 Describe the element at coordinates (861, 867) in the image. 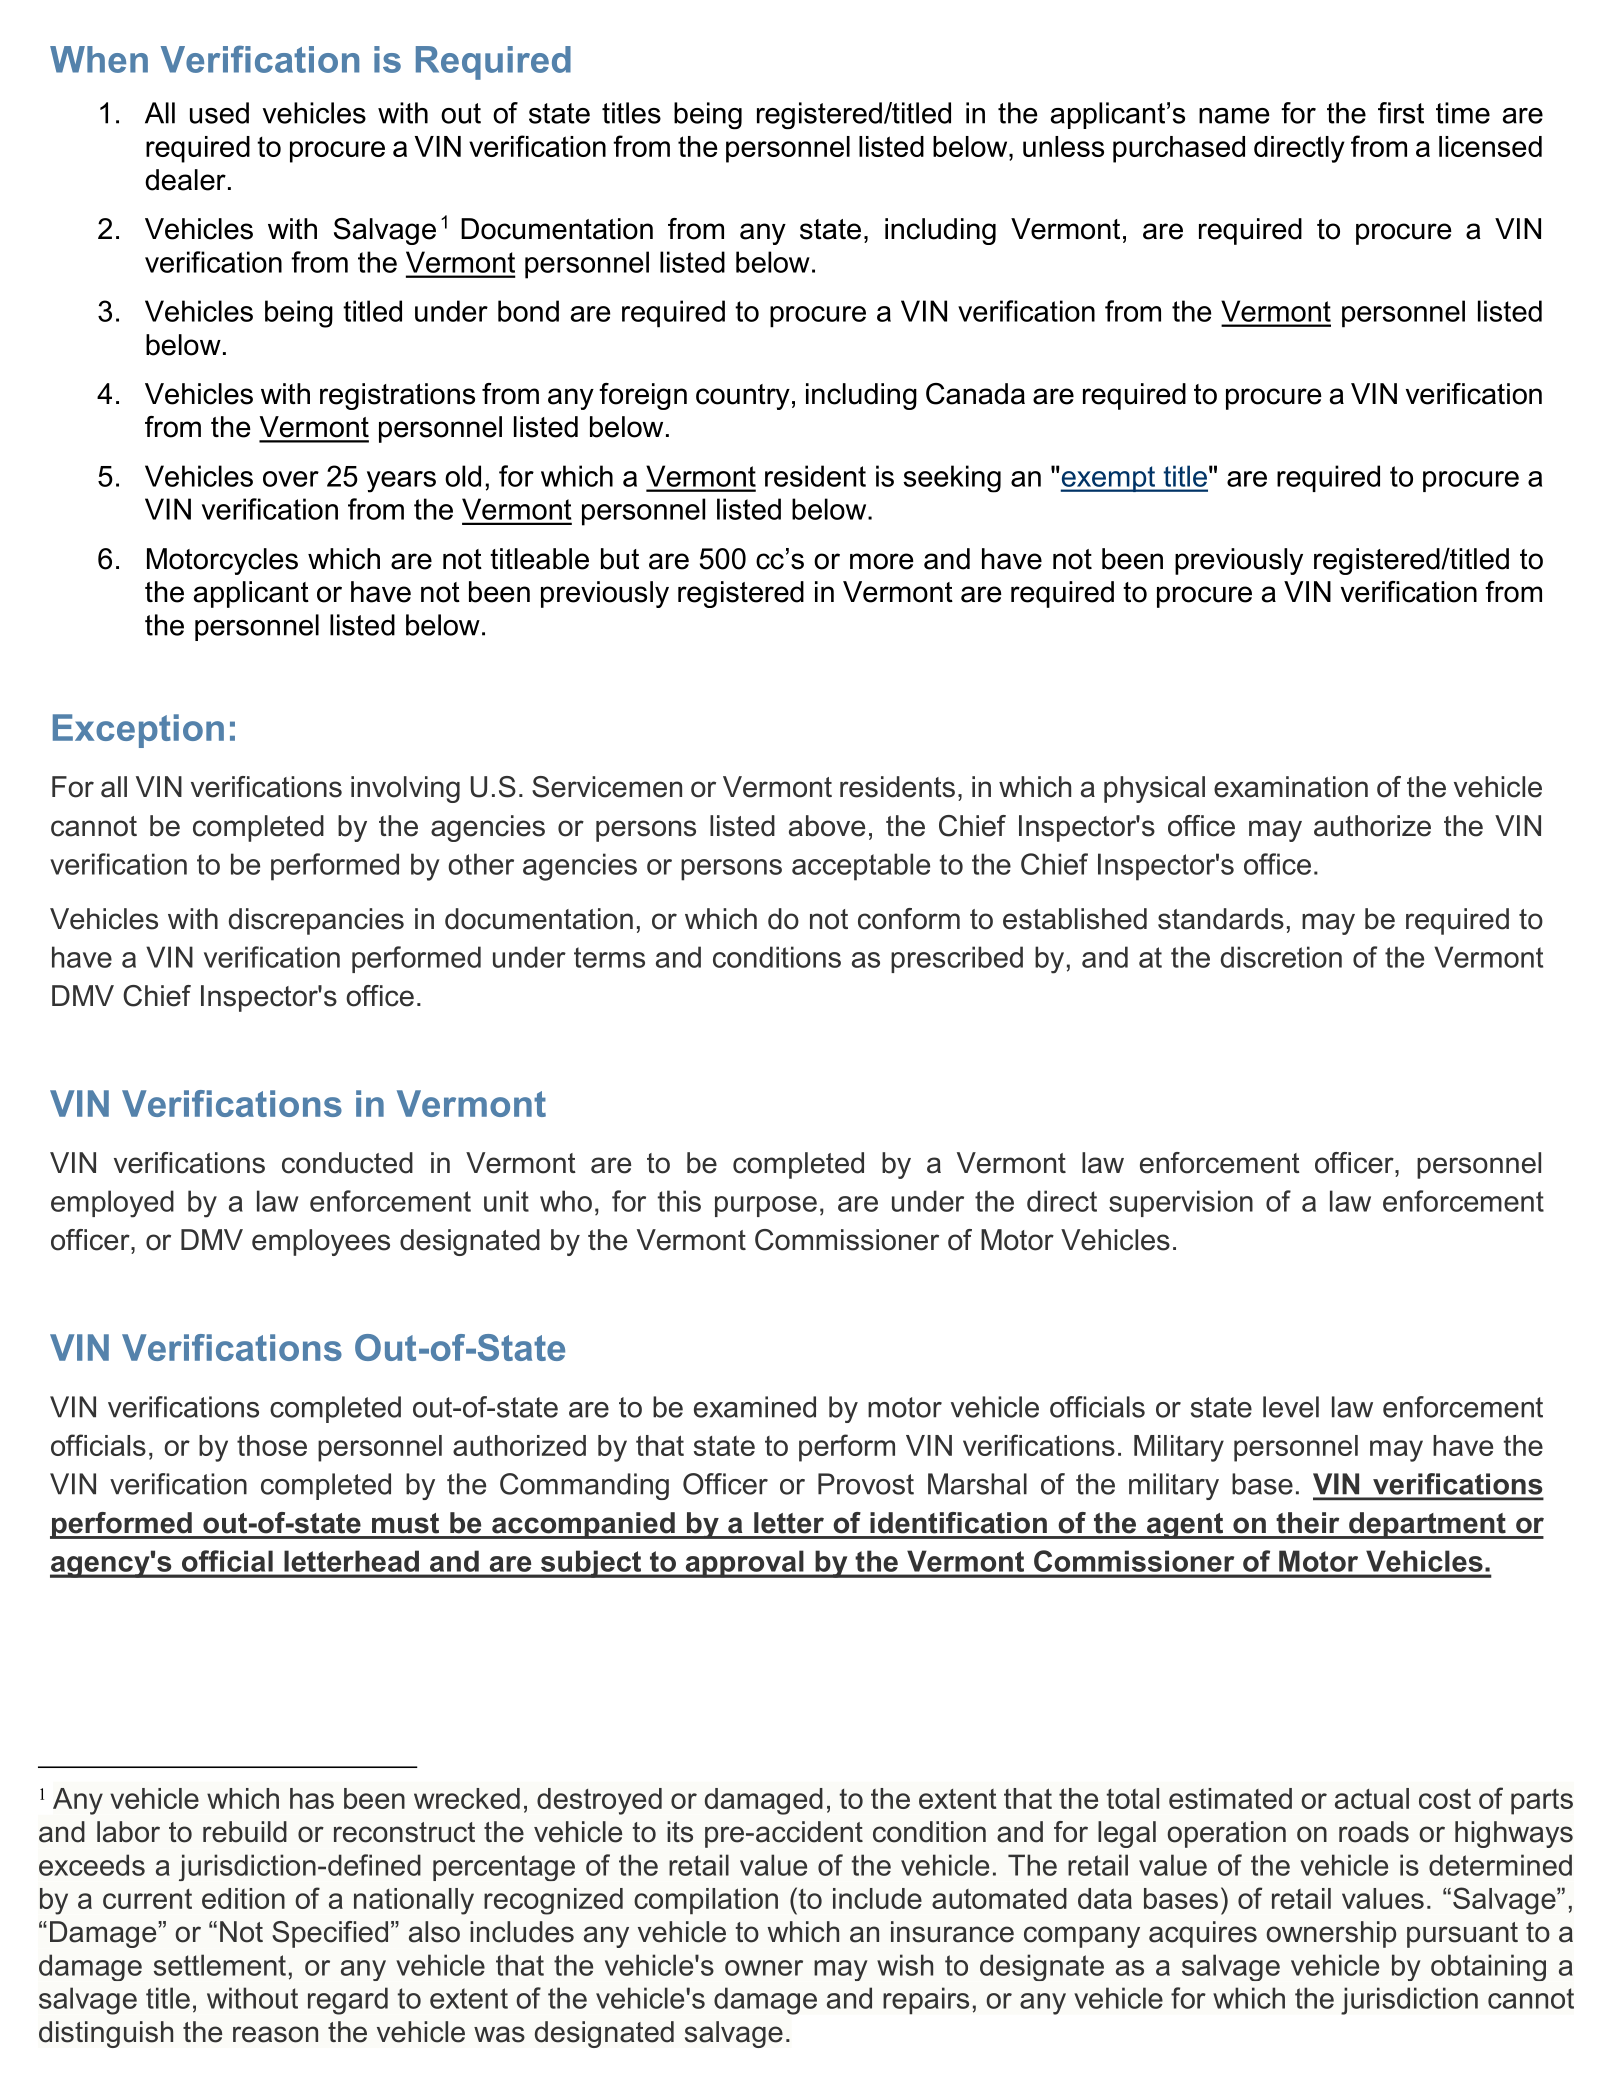

I see `acceptable` at that location.
